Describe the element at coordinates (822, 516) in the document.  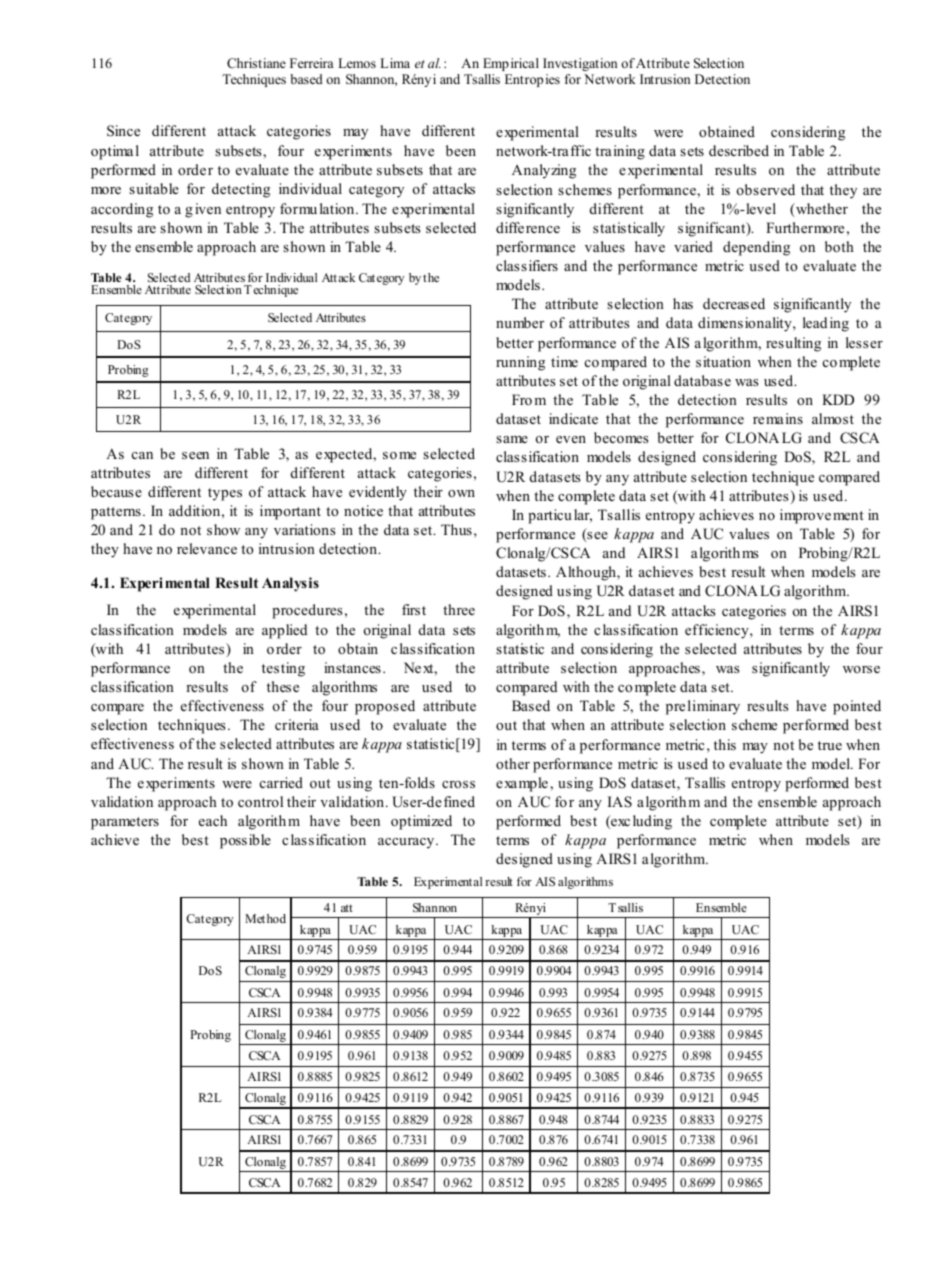
I see `improvement` at that location.
